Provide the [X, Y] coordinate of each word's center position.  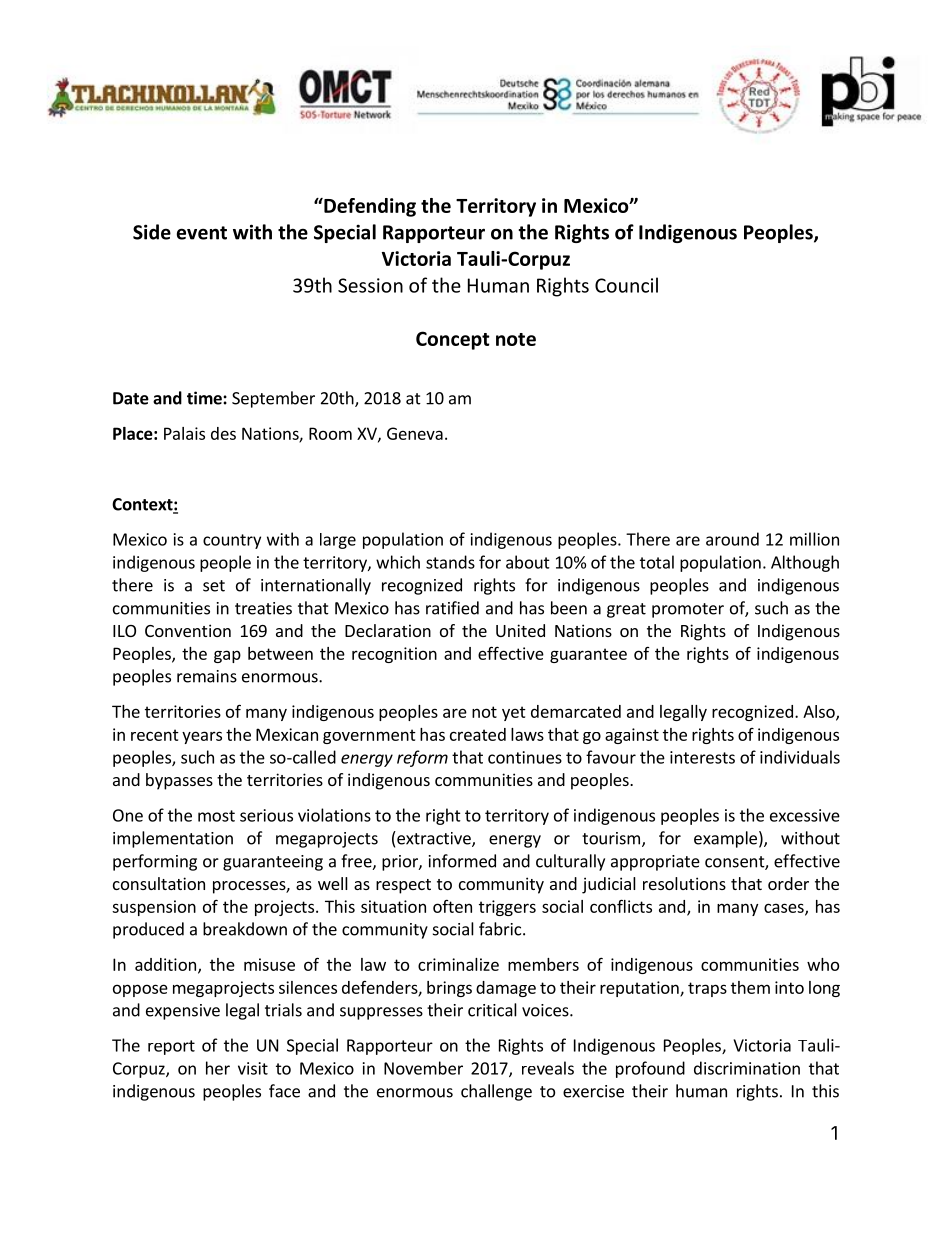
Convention [188, 630]
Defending [369, 207]
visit [253, 1068]
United [520, 630]
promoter [688, 610]
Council [626, 285]
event [202, 233]
